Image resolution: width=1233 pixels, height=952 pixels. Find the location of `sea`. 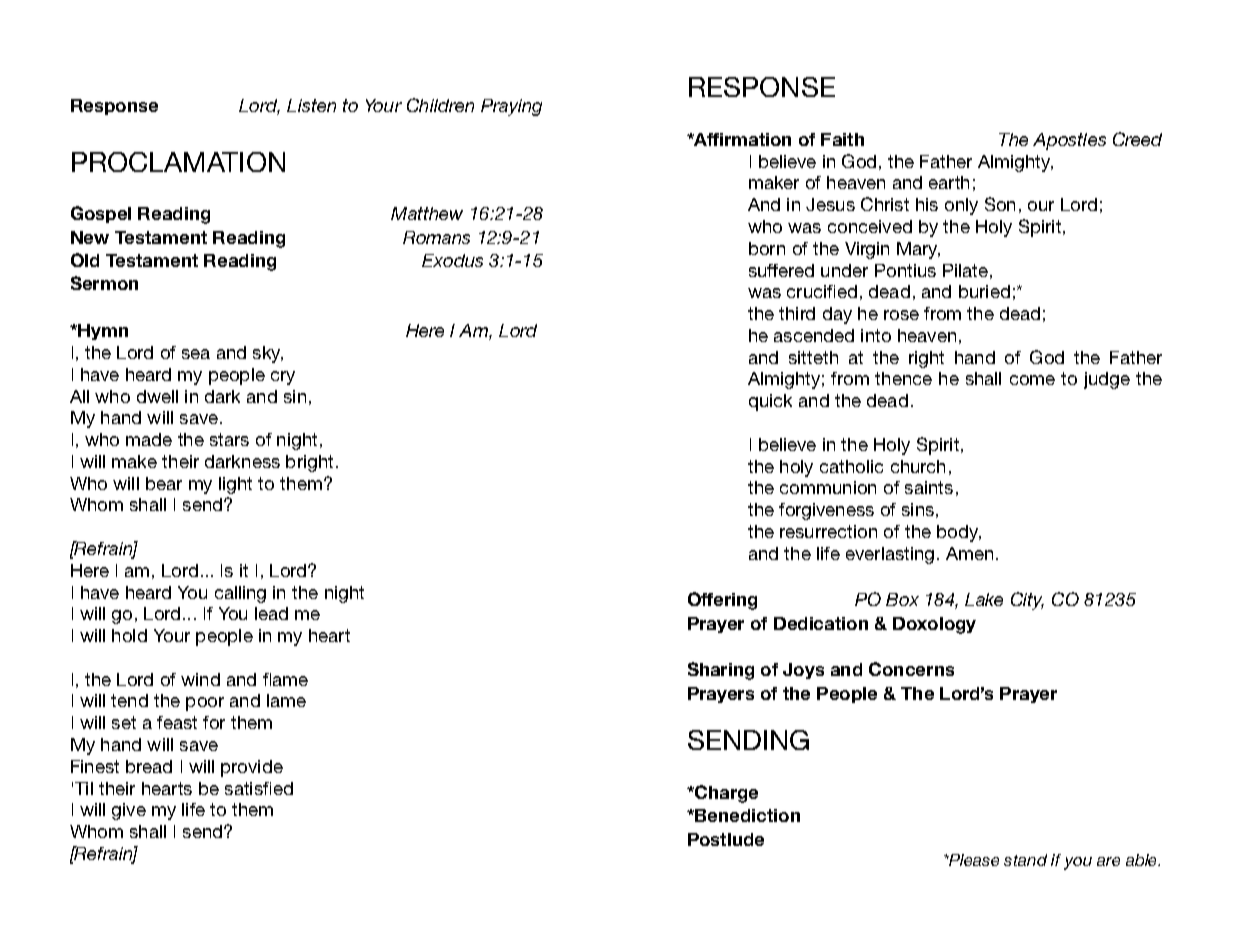

sea is located at coordinates (196, 354).
